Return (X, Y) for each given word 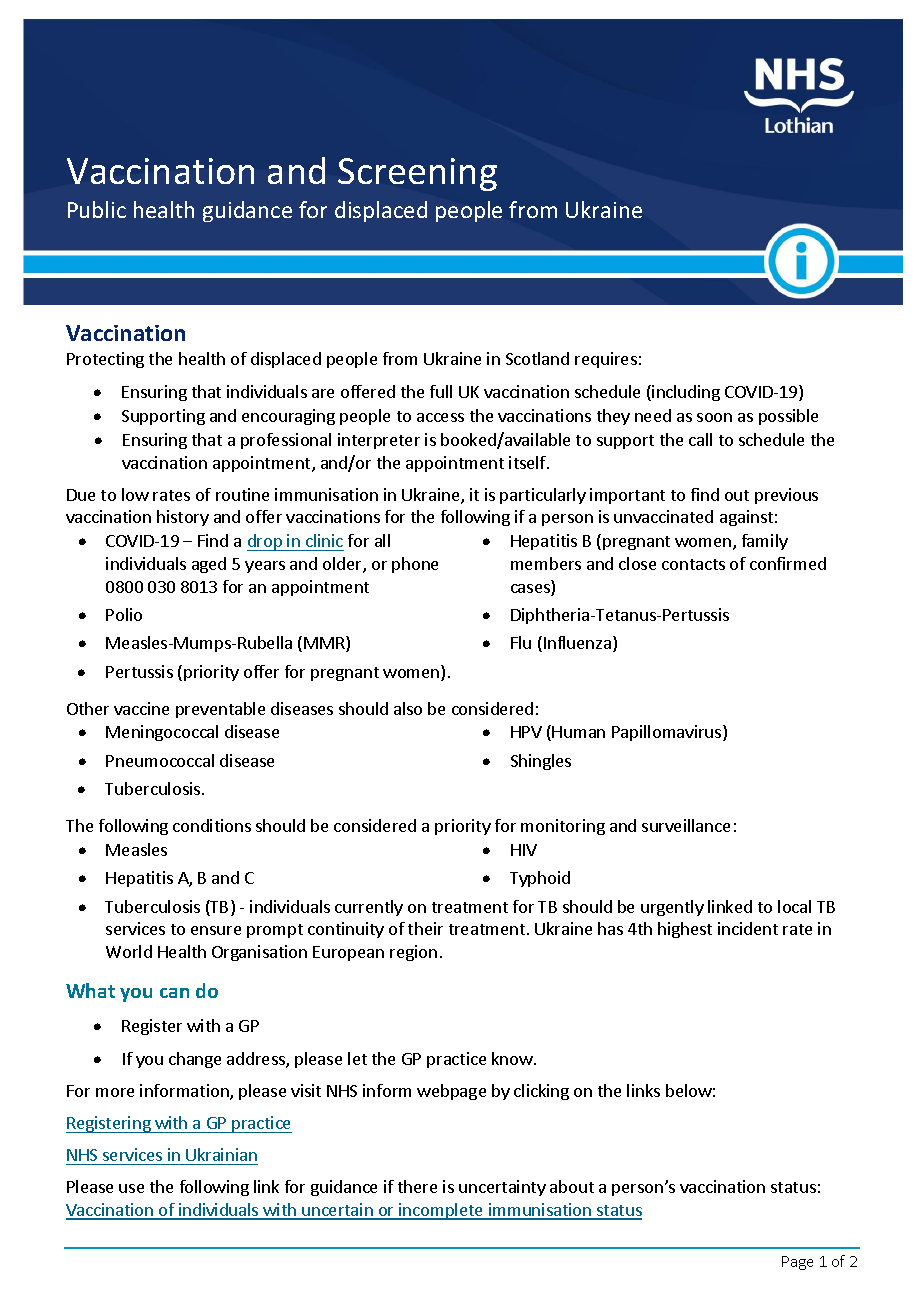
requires (606, 360)
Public (97, 209)
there (417, 1186)
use (131, 1188)
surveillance (686, 825)
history (183, 518)
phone (415, 565)
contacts (693, 564)
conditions (212, 825)
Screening (417, 174)
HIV (524, 850)
